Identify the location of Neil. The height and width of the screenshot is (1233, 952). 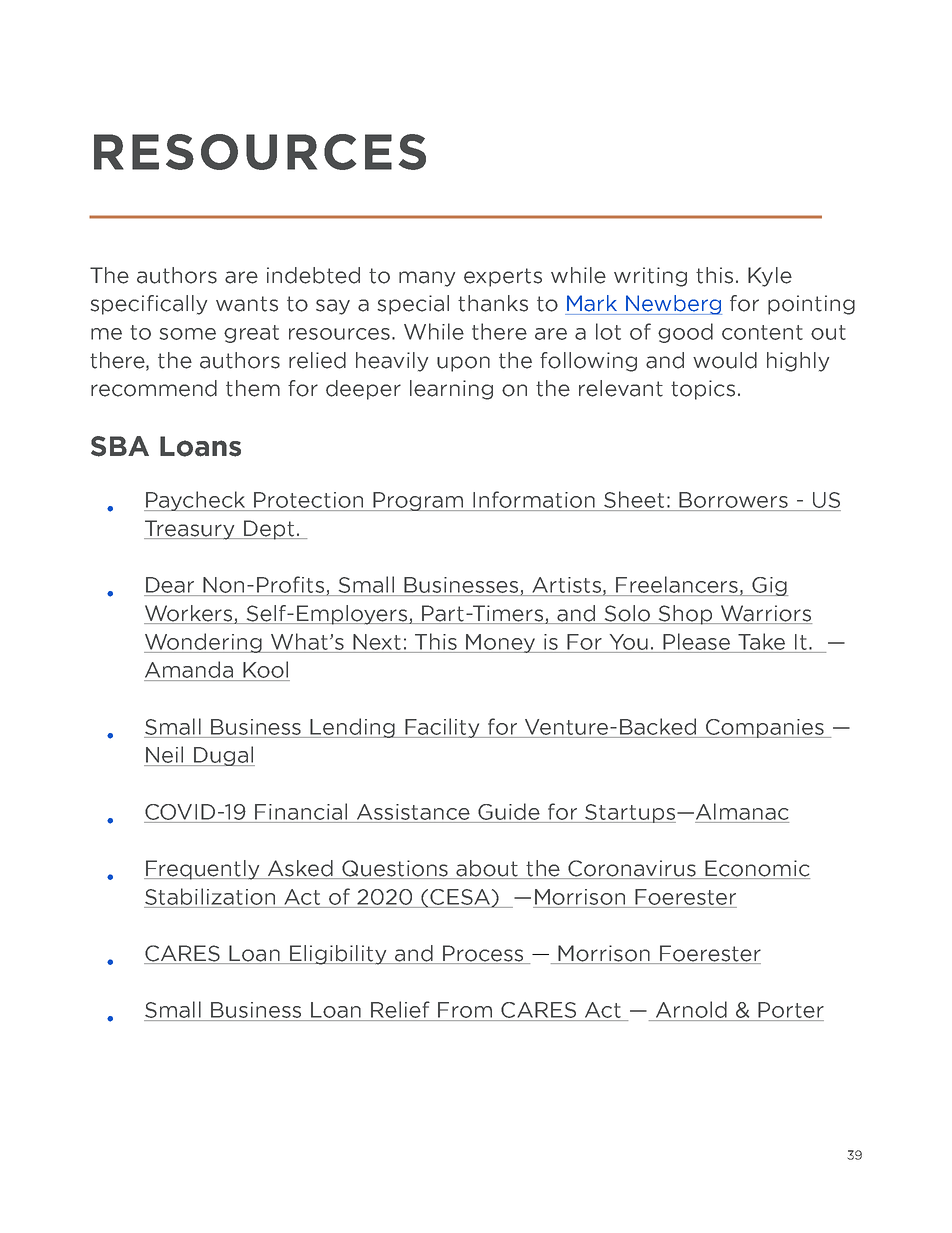
(164, 754).
